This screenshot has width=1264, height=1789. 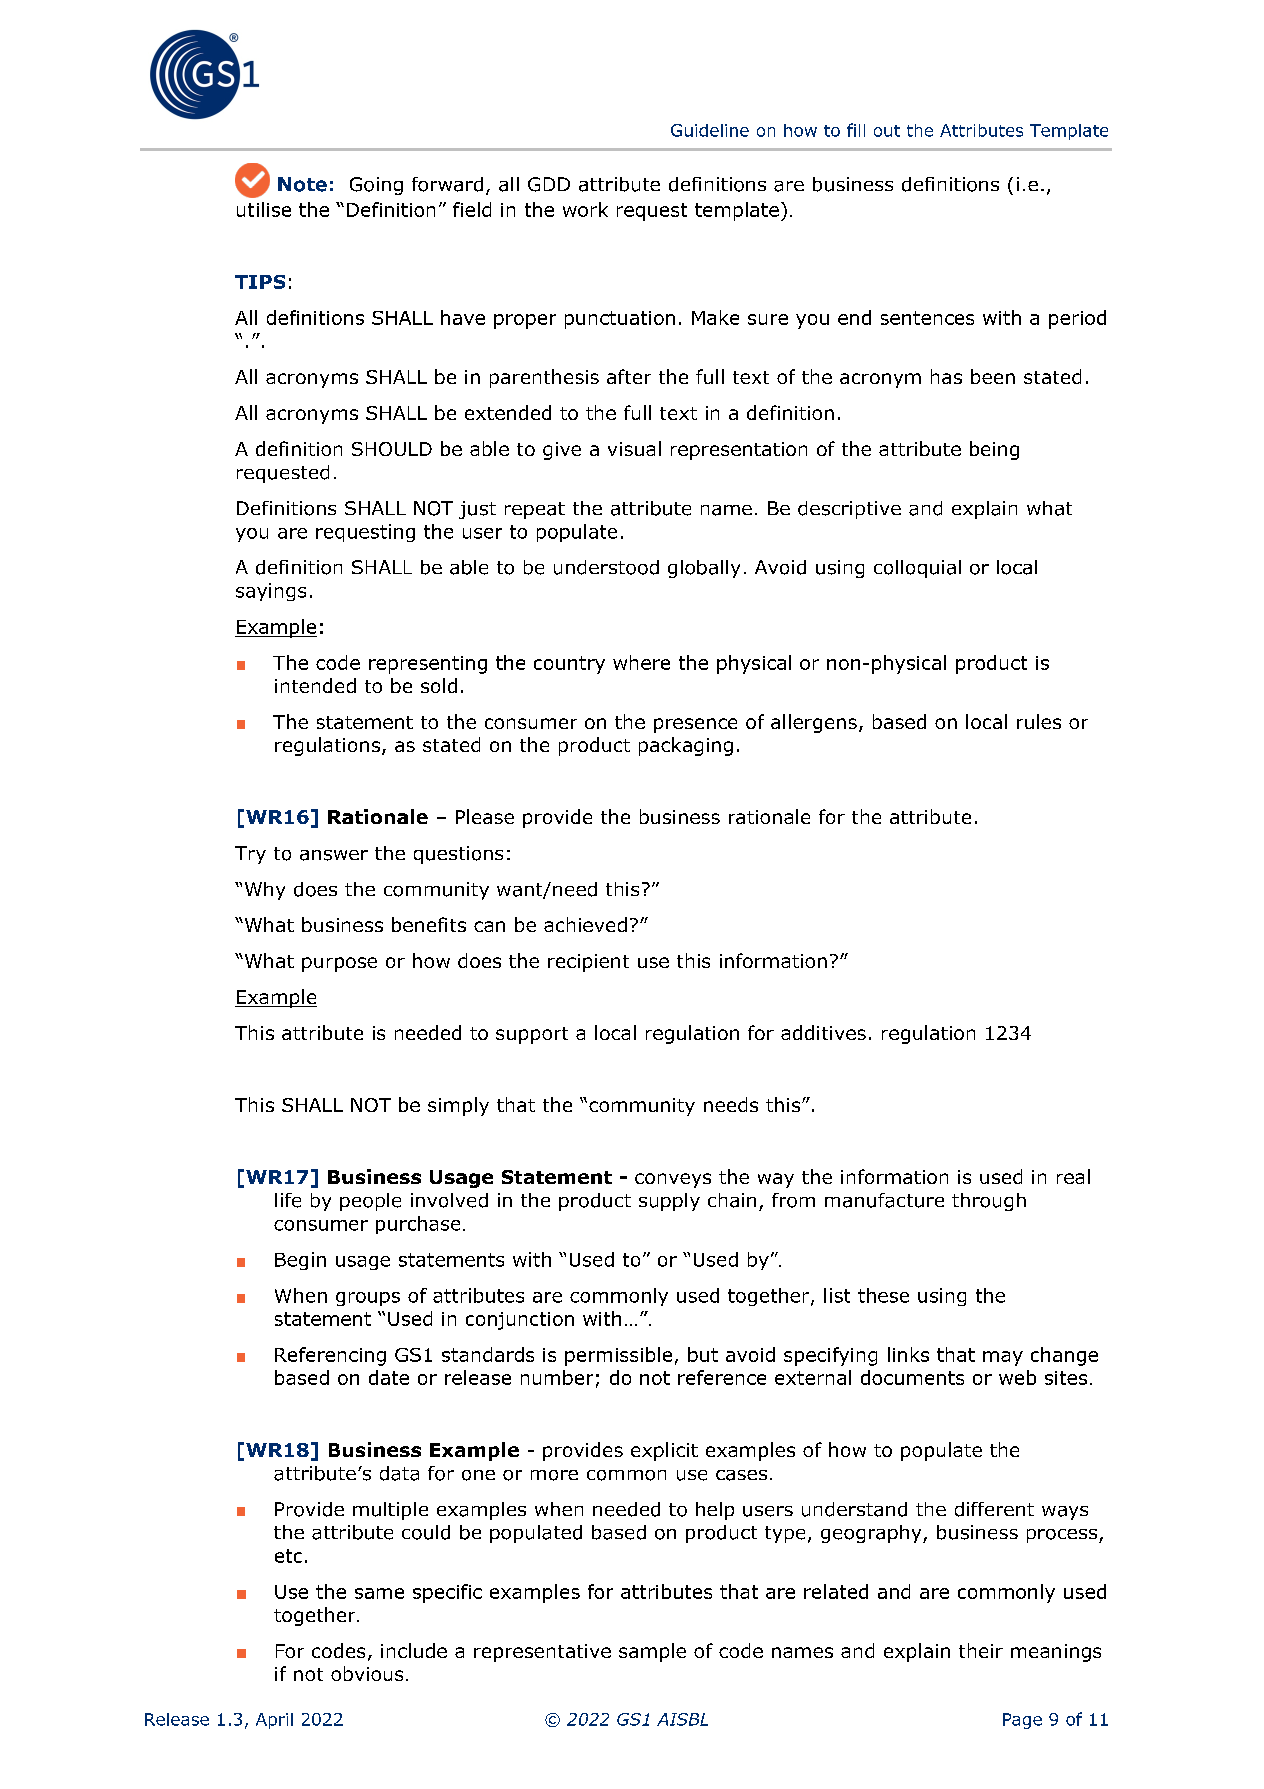 What do you see at coordinates (887, 131) in the screenshot?
I see `out` at bounding box center [887, 131].
